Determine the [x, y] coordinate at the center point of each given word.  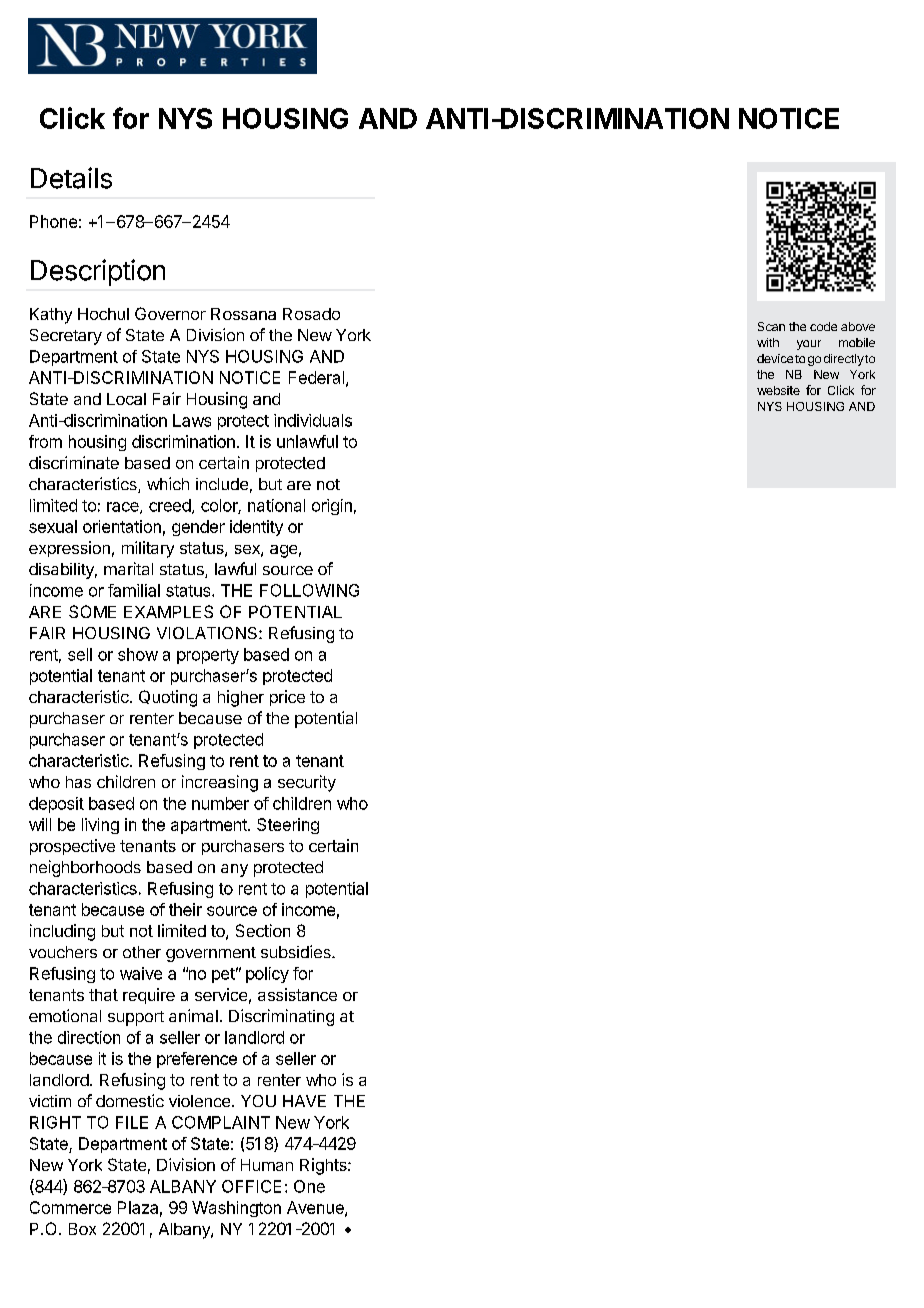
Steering [288, 826]
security [307, 783]
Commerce [70, 1207]
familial [134, 590]
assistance [297, 994]
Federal [316, 377]
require [149, 996]
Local [126, 399]
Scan [771, 326]
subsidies [297, 951]
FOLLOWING [309, 590]
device [775, 358]
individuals [313, 420]
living [100, 826]
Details [71, 178]
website [778, 390]
